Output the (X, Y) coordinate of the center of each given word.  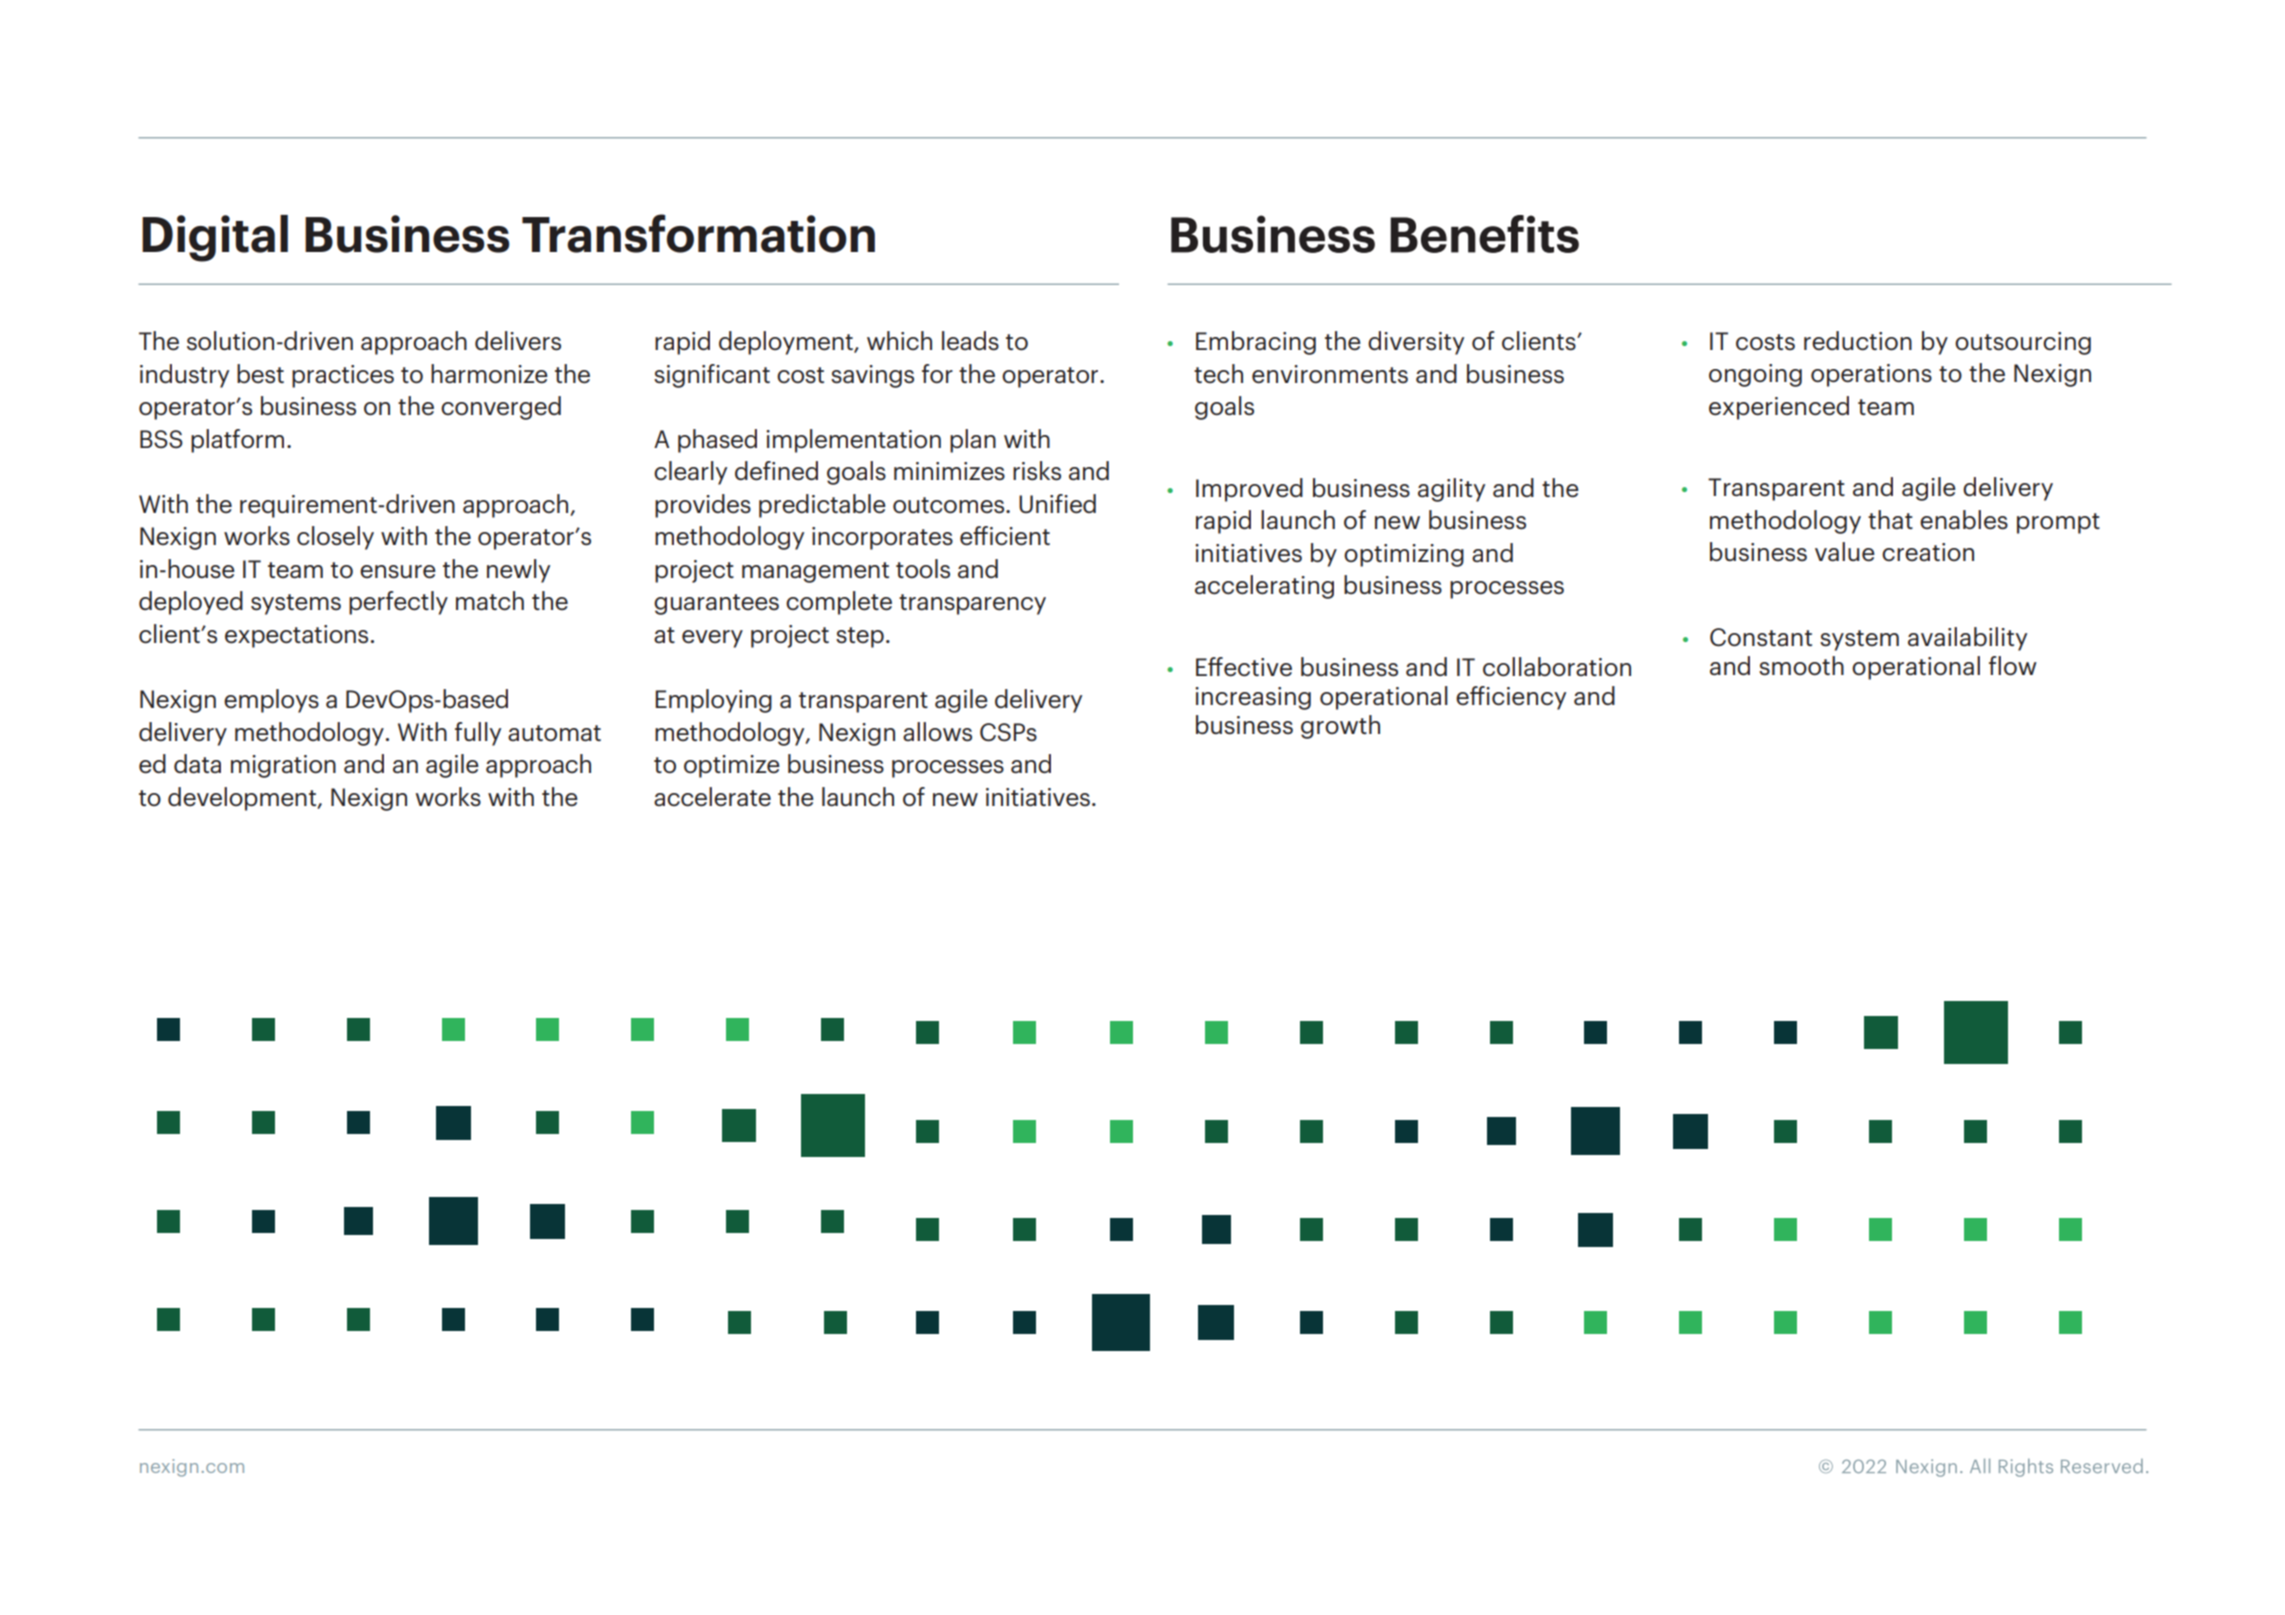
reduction (1858, 341)
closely (335, 538)
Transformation (698, 233)
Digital (215, 238)
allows (937, 732)
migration (283, 766)
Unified (1057, 504)
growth (1340, 727)
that (1890, 519)
